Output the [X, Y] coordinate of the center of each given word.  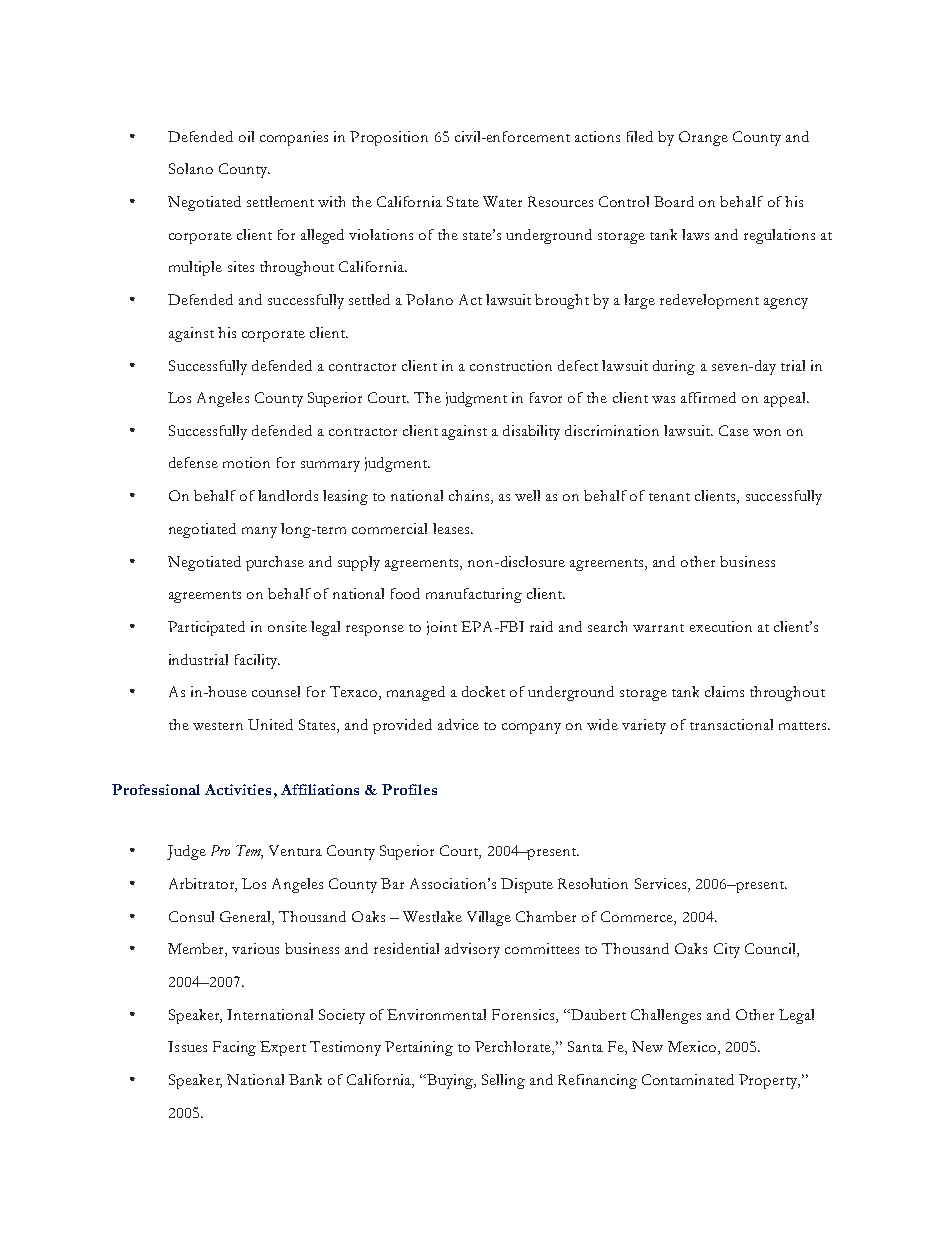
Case [734, 430]
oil [246, 136]
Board [674, 201]
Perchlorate [514, 1048]
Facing [234, 1048]
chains [469, 495]
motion [246, 462]
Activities [238, 789]
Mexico [693, 1048]
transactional [731, 724]
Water [502, 201]
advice [458, 724]
